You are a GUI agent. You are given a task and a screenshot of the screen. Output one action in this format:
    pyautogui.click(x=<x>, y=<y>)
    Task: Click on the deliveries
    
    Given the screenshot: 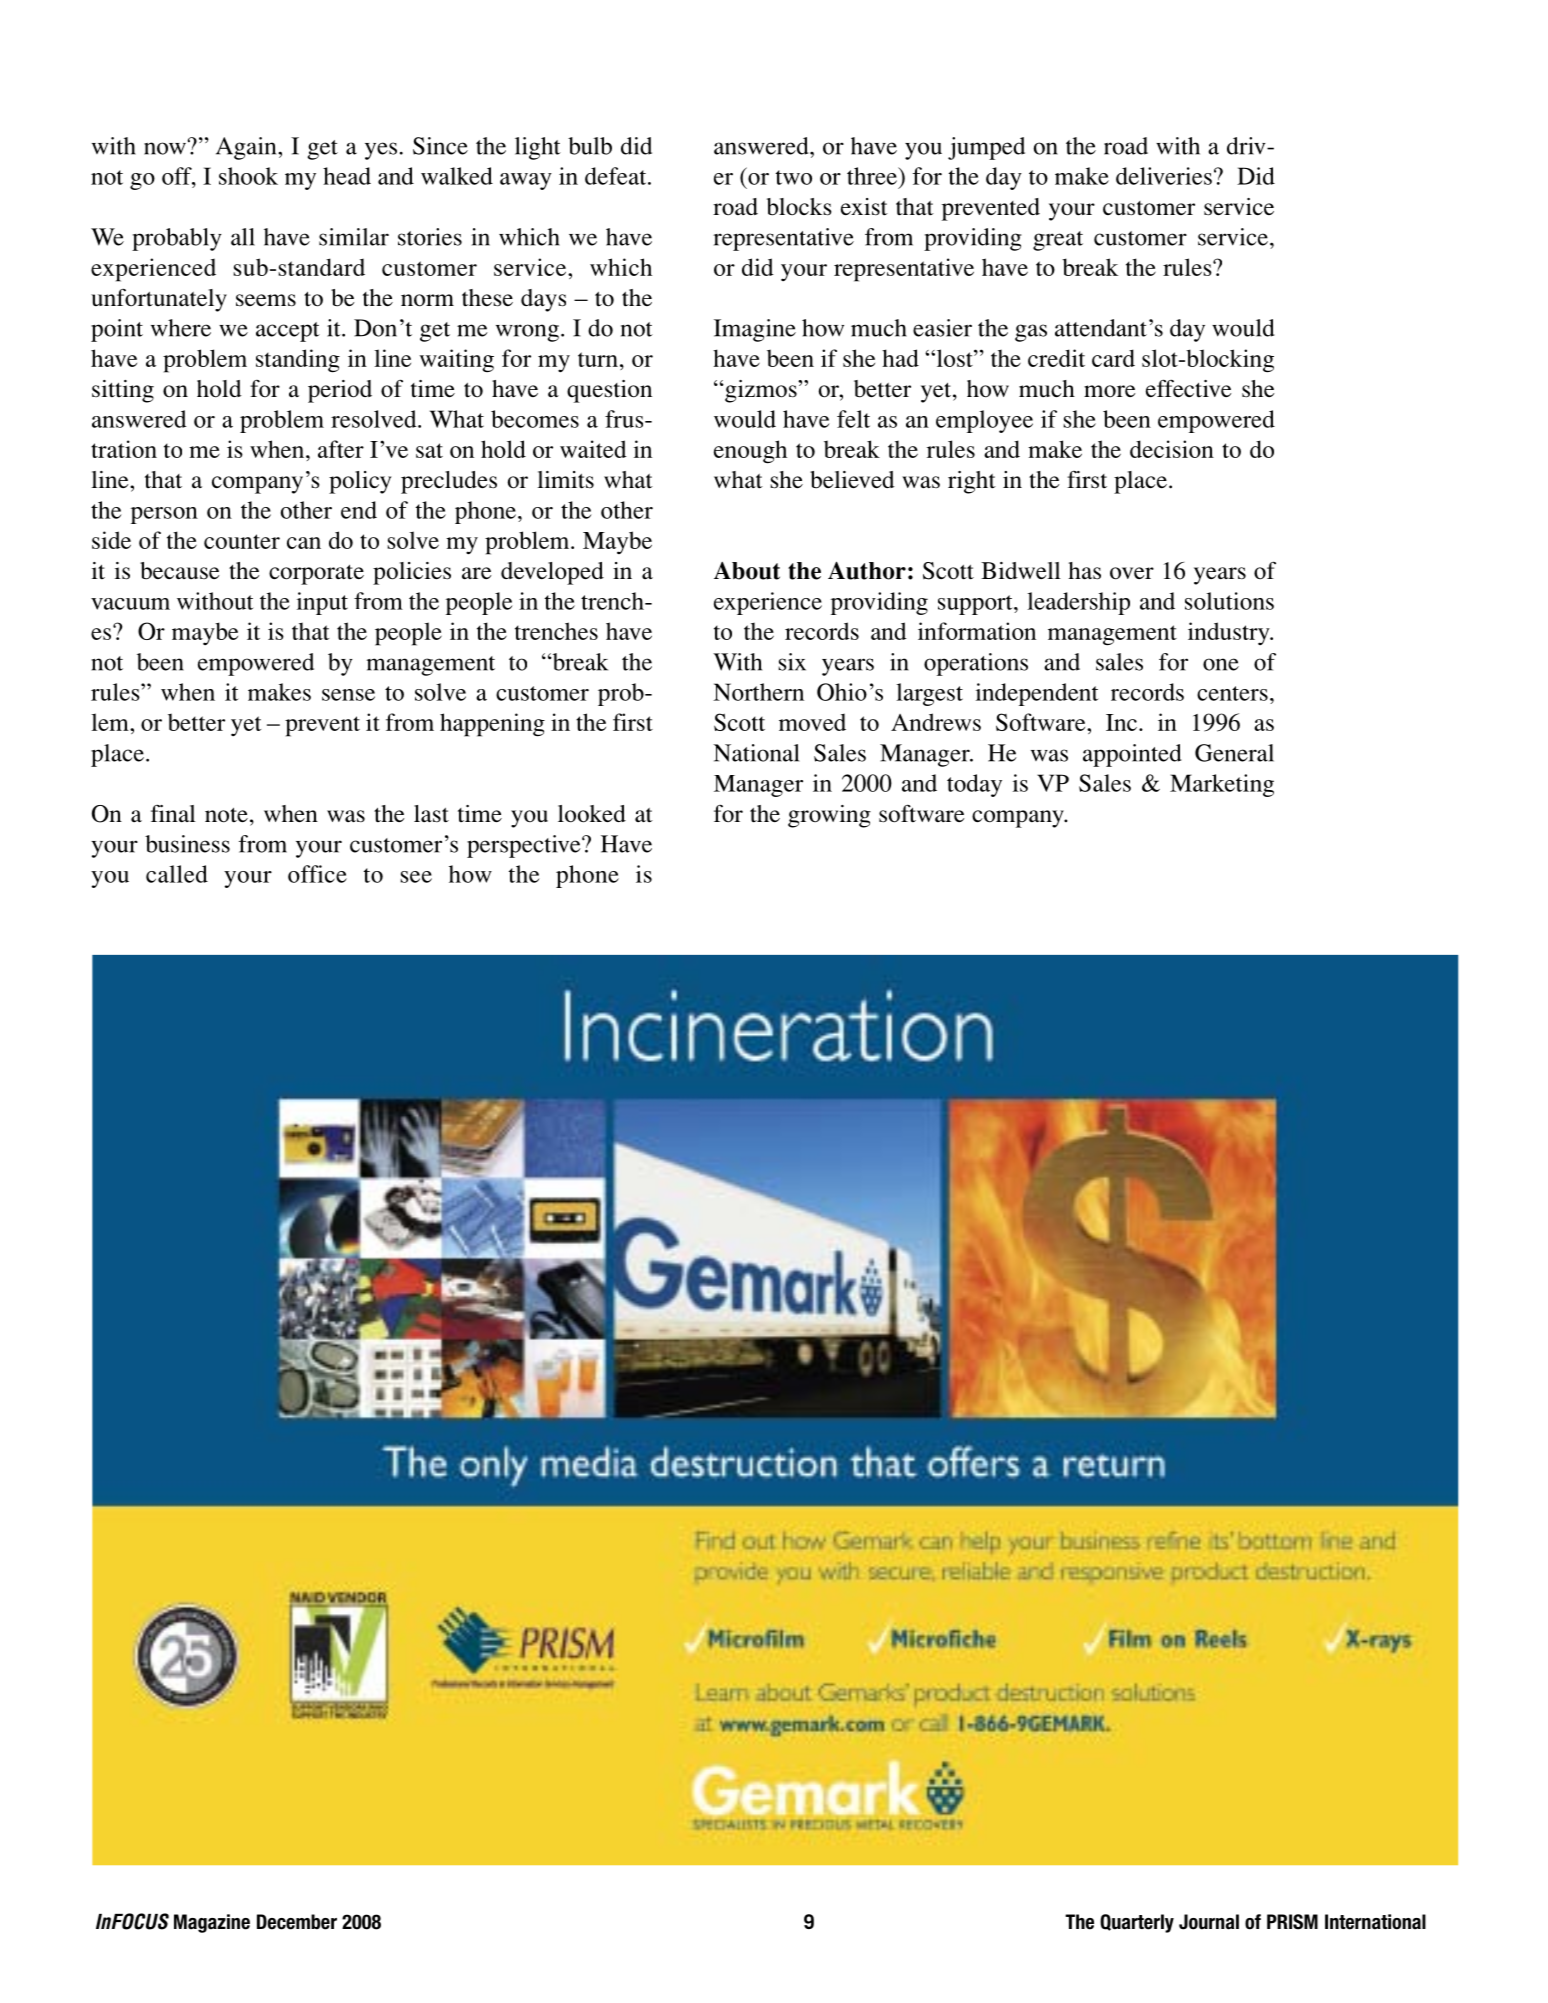 What is the action you would take?
    pyautogui.click(x=1164, y=176)
